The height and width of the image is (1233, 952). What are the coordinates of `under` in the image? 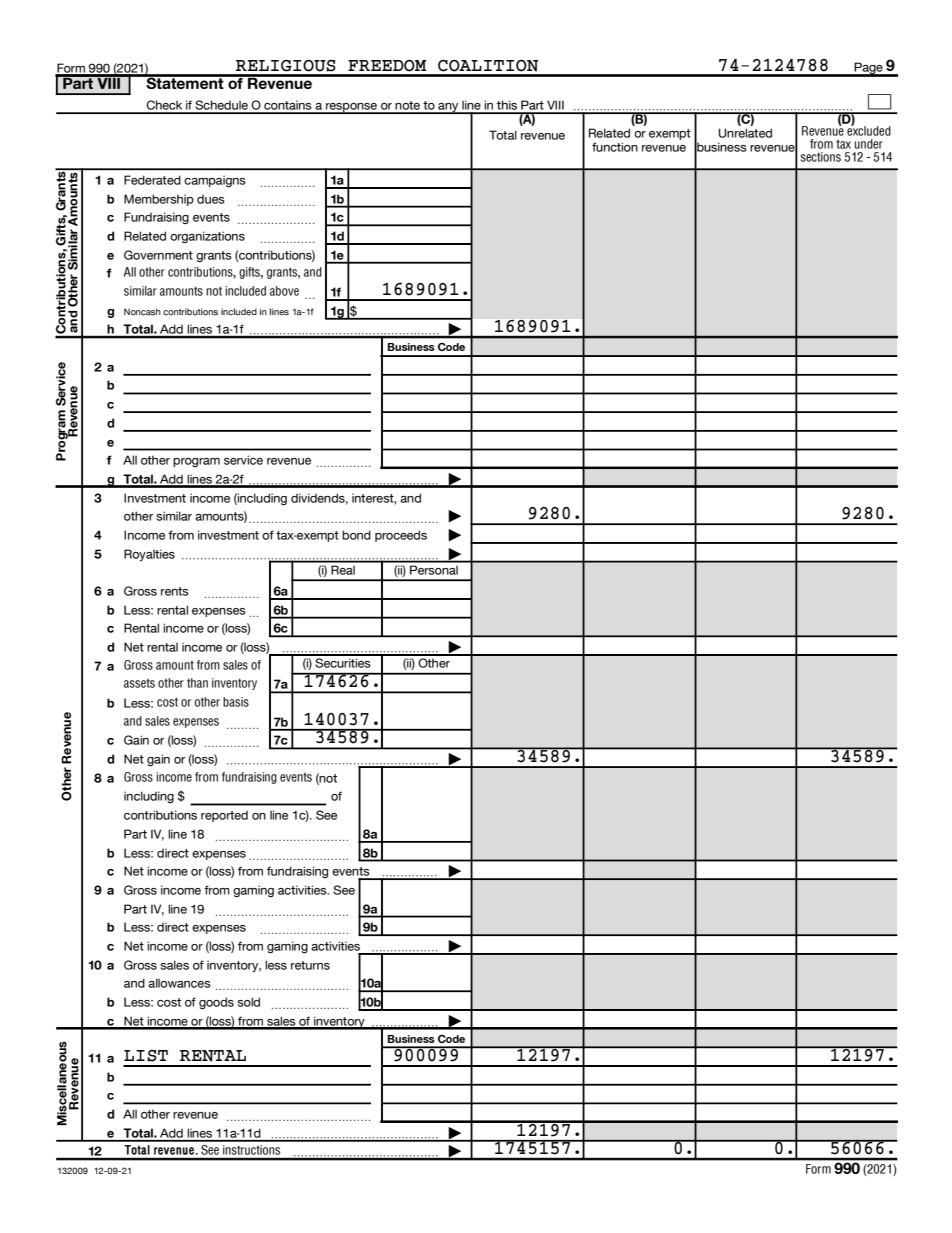 It's located at (869, 144).
